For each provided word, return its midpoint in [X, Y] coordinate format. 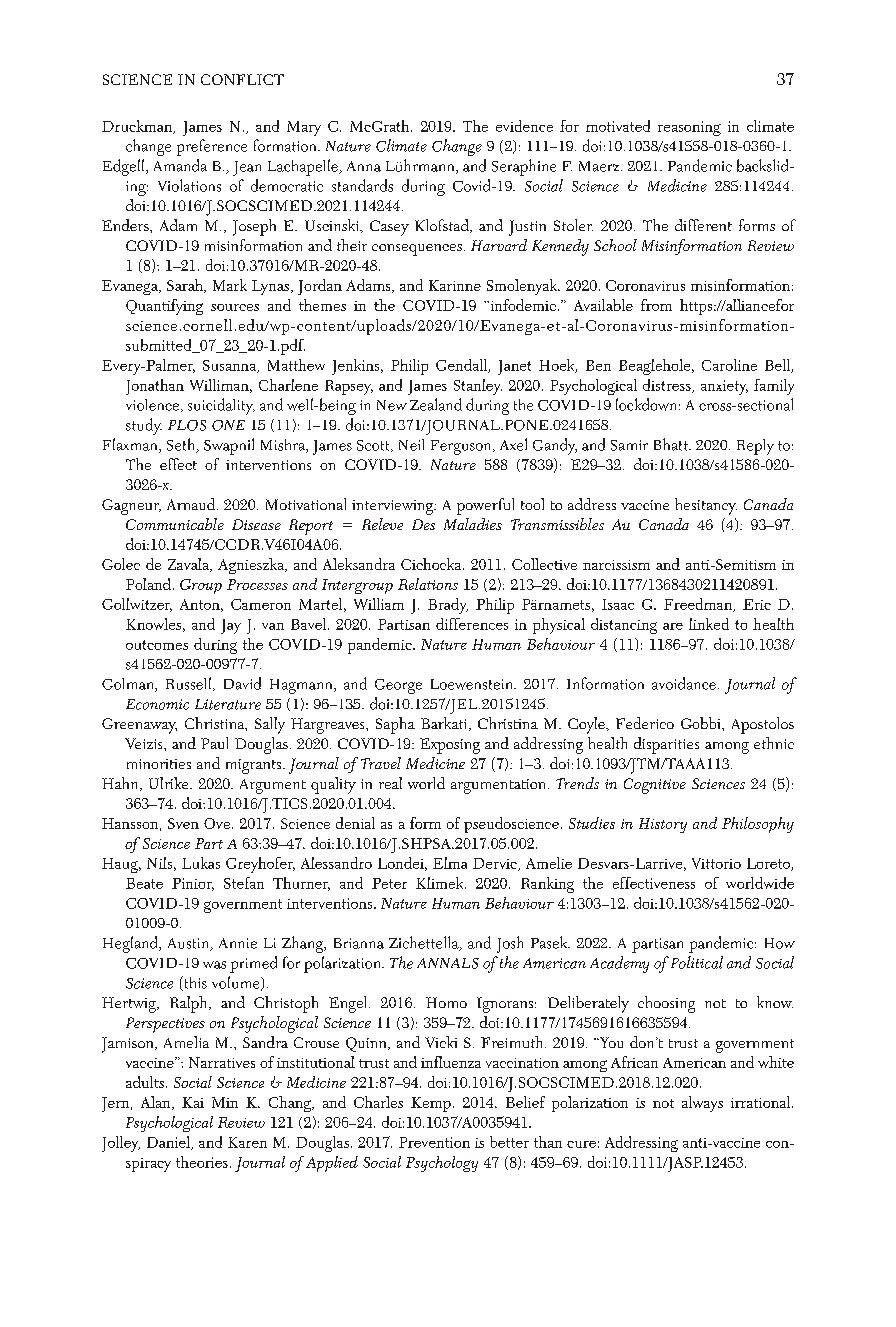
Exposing [450, 746]
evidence [524, 126]
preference [212, 147]
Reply [755, 447]
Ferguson [462, 447]
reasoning [689, 128]
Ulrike [170, 783]
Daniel [169, 1143]
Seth [182, 445]
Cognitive [655, 786]
